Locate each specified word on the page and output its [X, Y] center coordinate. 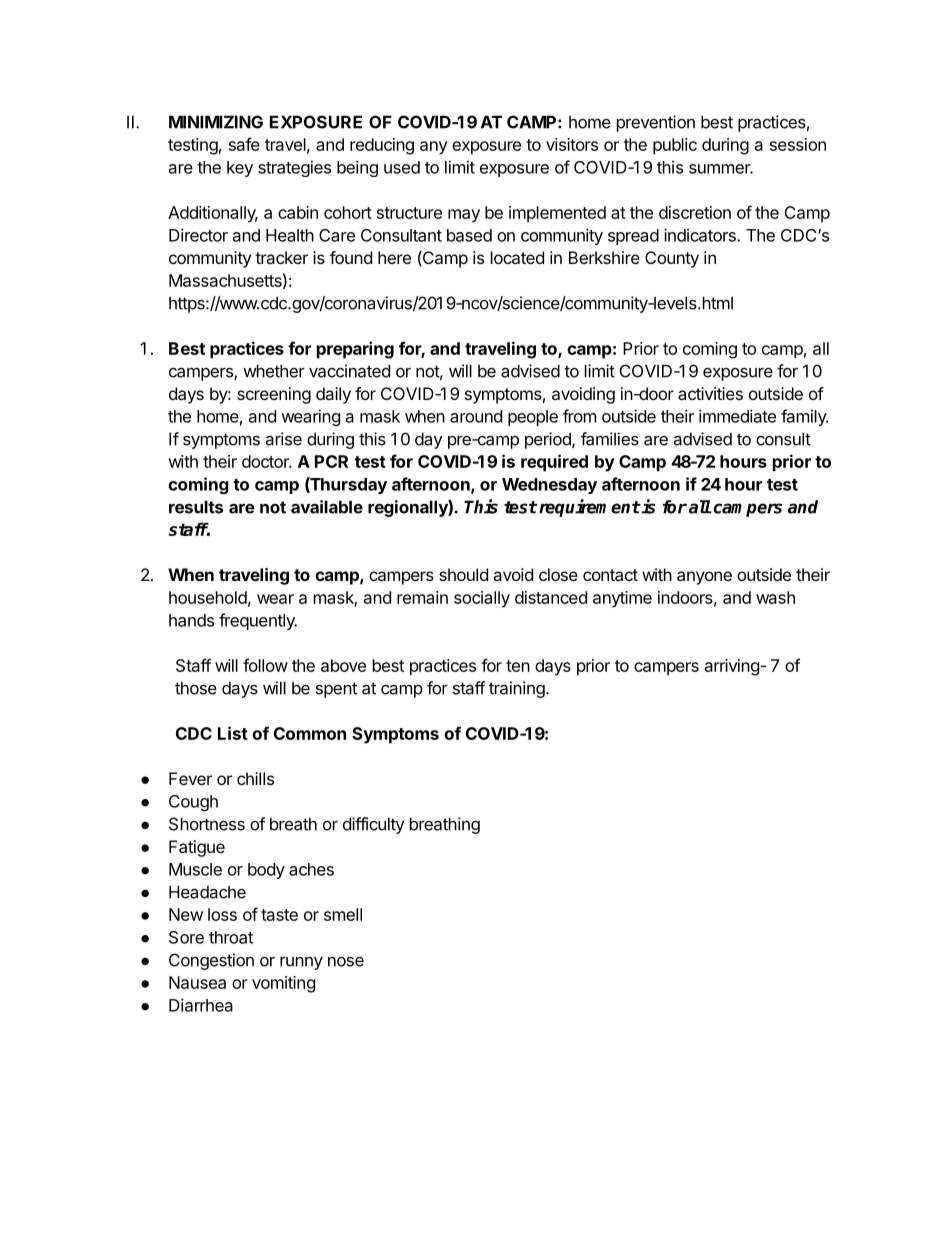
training [517, 689]
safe [244, 144]
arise [284, 439]
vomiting [283, 984]
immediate [737, 416]
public [675, 146]
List [233, 733]
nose [346, 962]
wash [775, 597]
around [476, 416]
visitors [572, 144]
